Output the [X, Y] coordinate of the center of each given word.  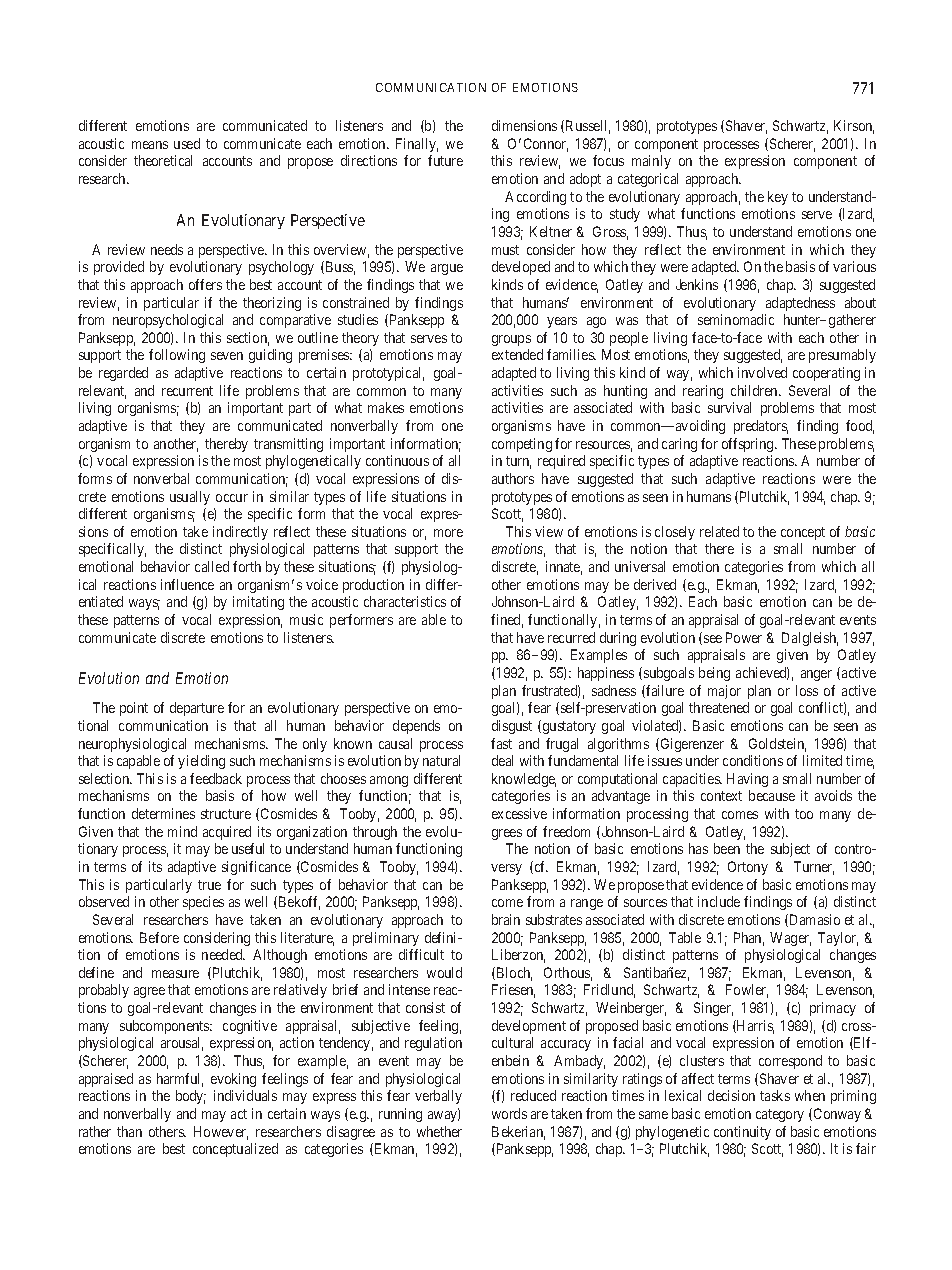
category [780, 1115]
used [187, 143]
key [778, 198]
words [509, 1113]
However [221, 1133]
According [535, 198]
